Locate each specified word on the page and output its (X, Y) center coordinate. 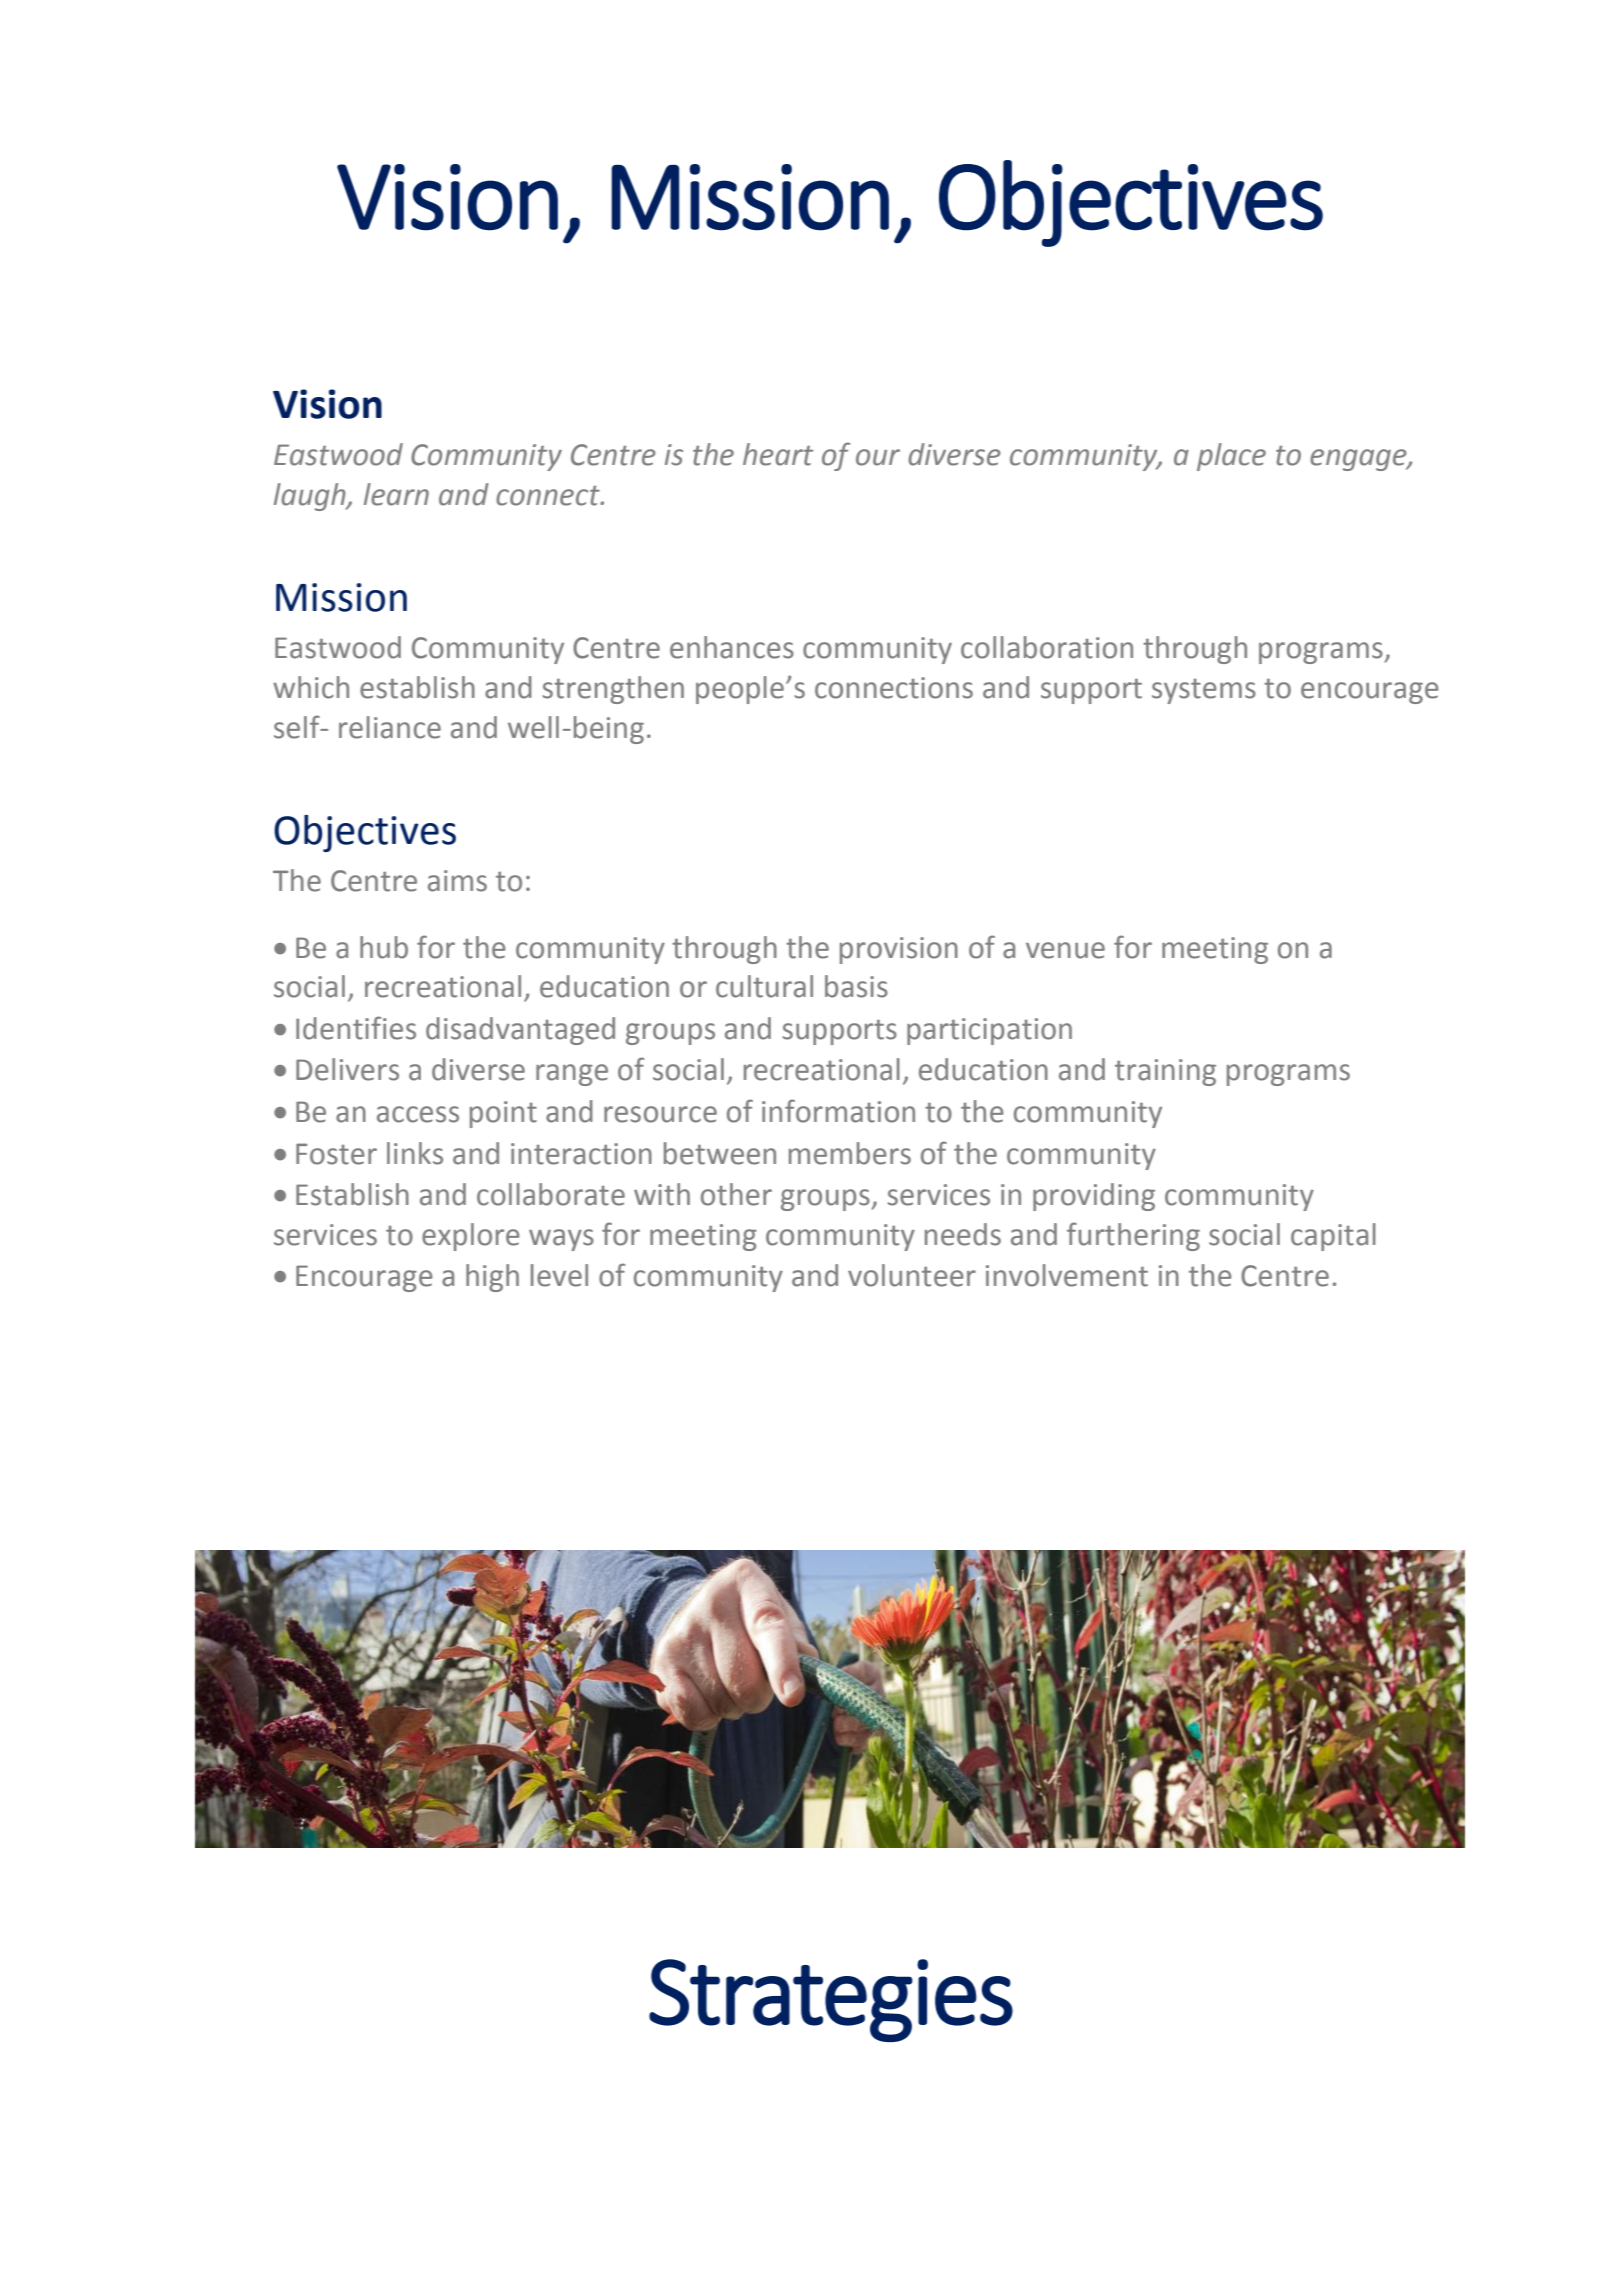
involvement (1067, 1275)
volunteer (912, 1275)
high (492, 1278)
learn (396, 494)
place (1231, 457)
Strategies (831, 2000)
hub (384, 947)
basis (856, 986)
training (1165, 1072)
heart (778, 454)
